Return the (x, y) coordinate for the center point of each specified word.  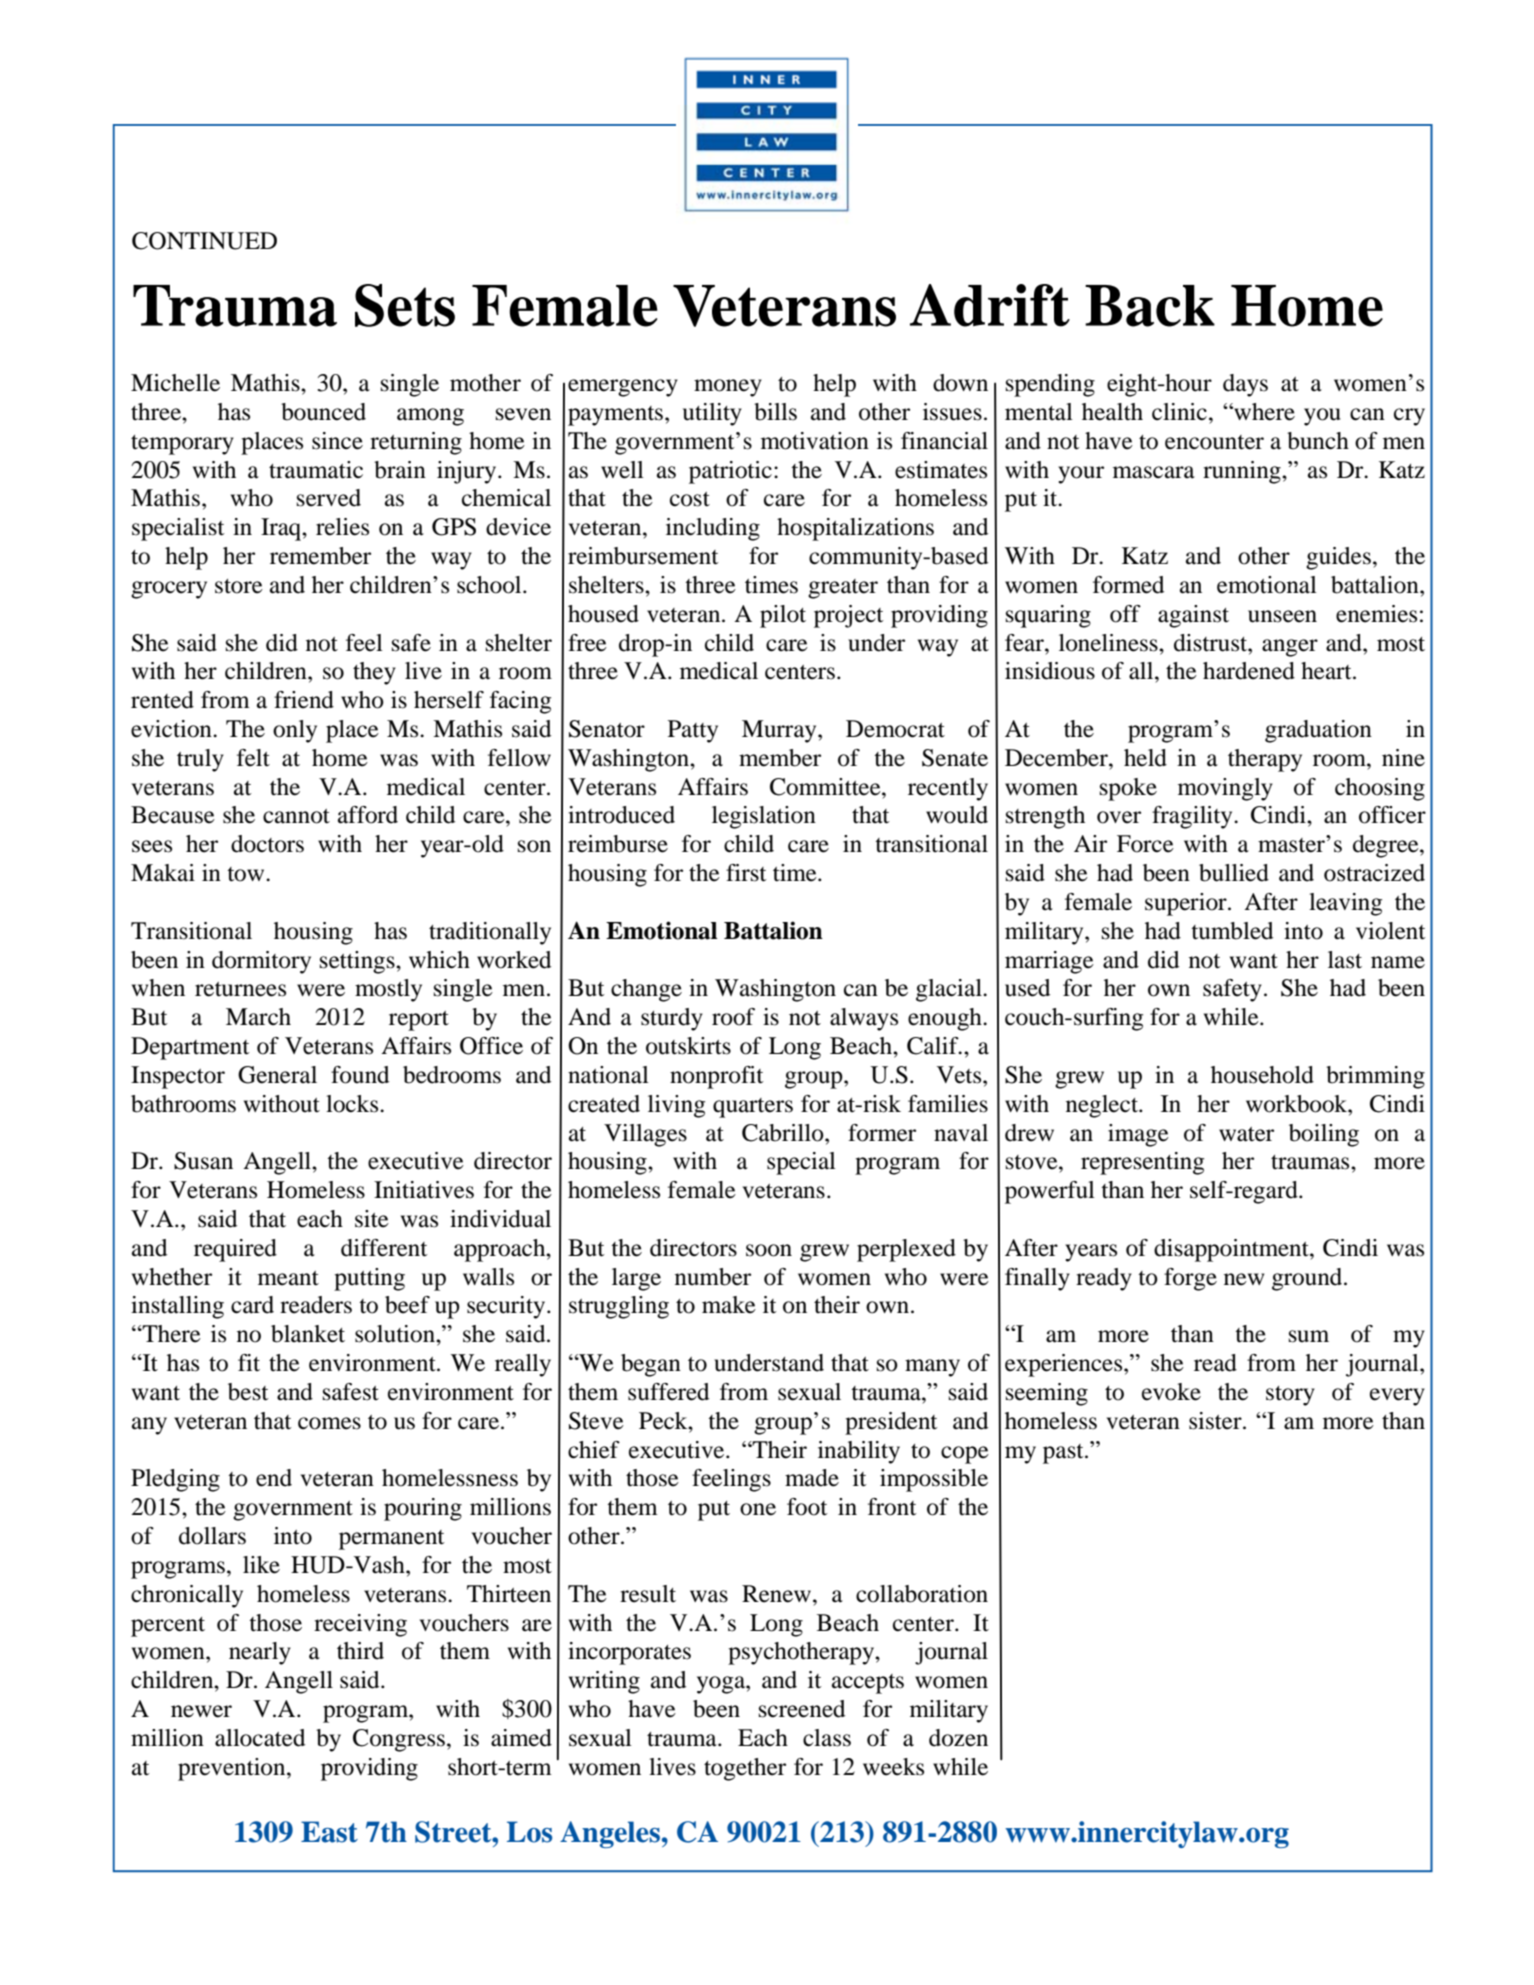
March (258, 1017)
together (745, 1769)
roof (733, 1017)
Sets (405, 305)
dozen (958, 1738)
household (1262, 1075)
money (728, 388)
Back (1150, 306)
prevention (233, 1769)
